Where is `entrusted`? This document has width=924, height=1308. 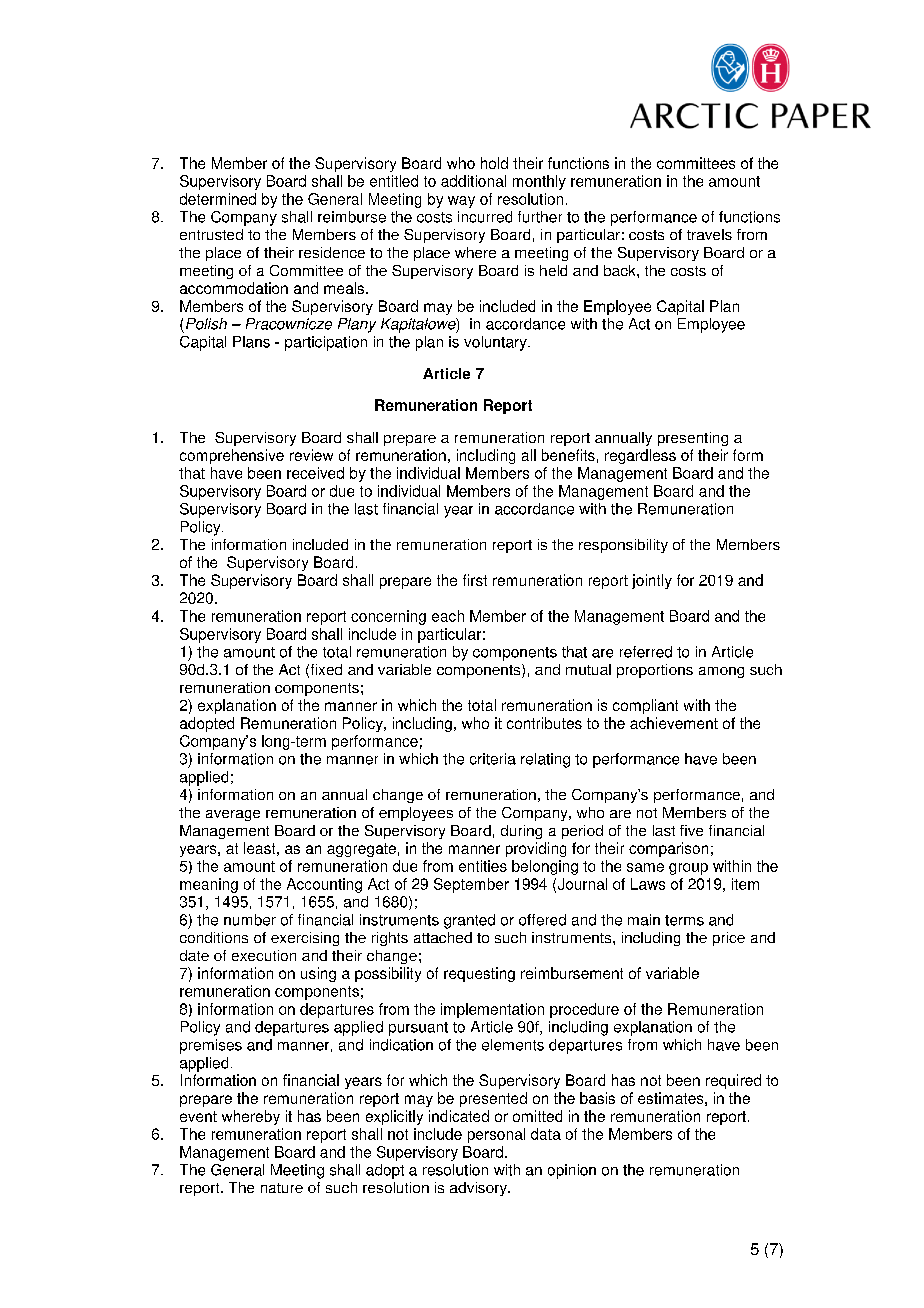 entrusted is located at coordinates (211, 234).
